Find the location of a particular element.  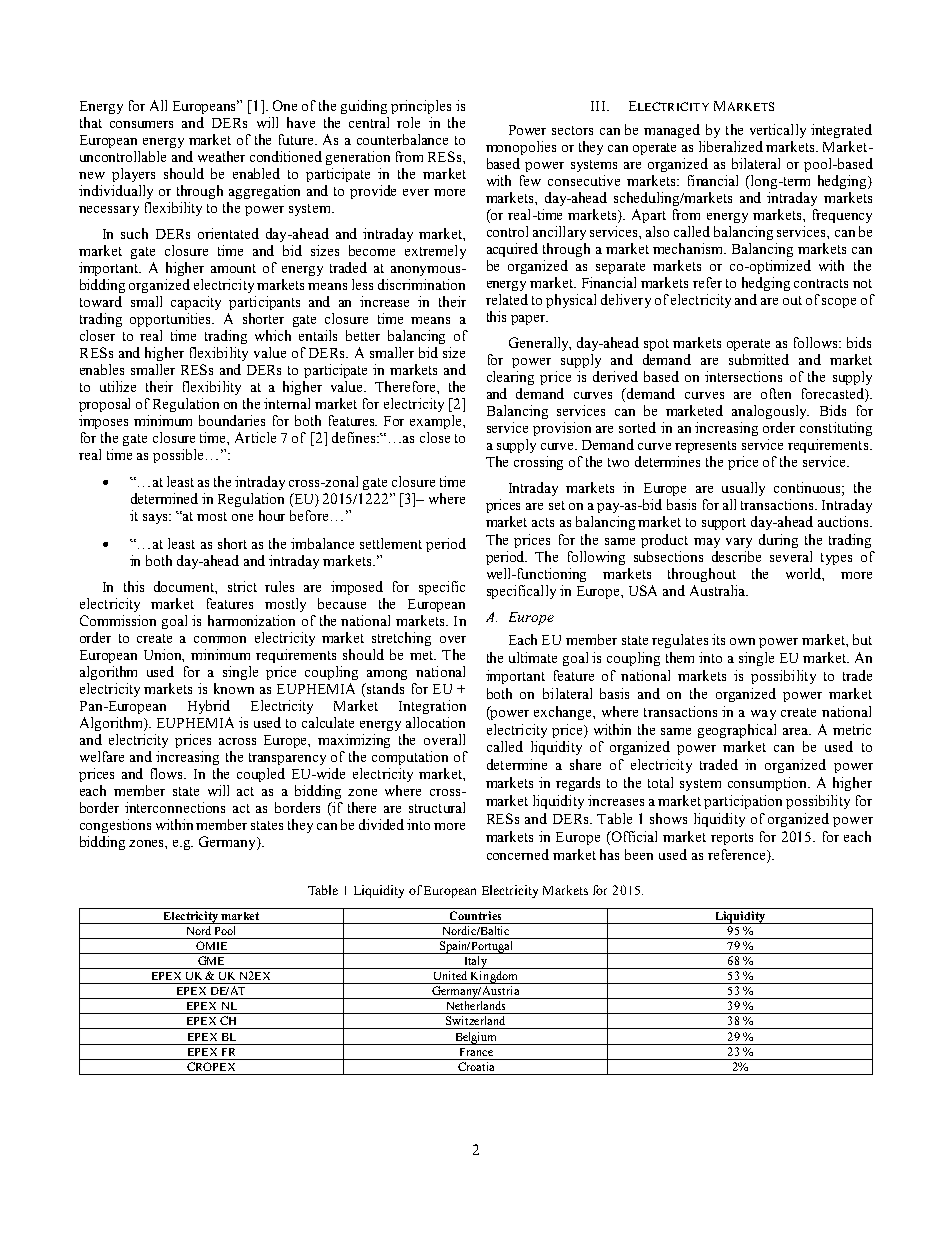

vertically is located at coordinates (778, 131).
